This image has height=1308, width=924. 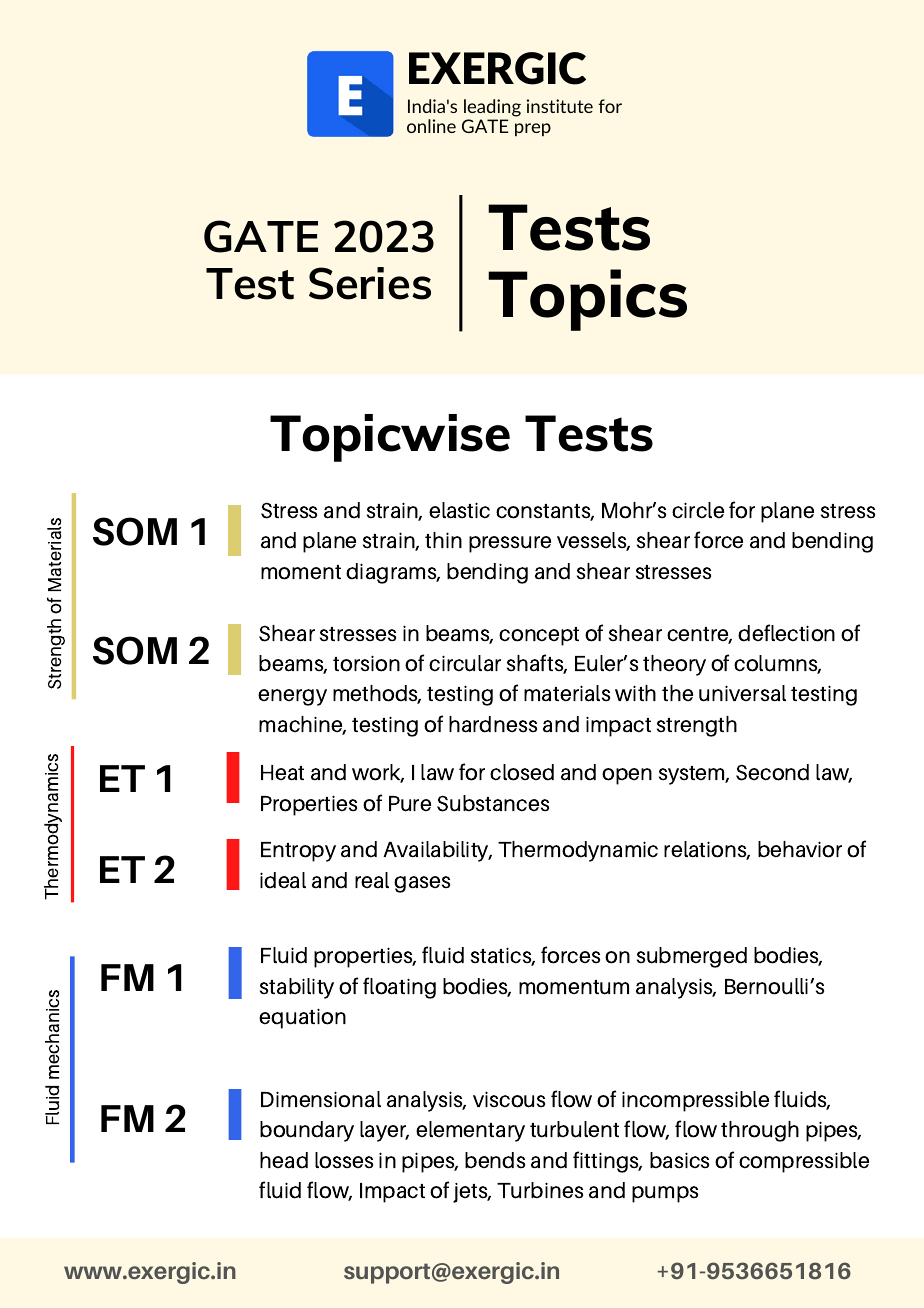 I want to click on turbulent, so click(x=574, y=1129).
